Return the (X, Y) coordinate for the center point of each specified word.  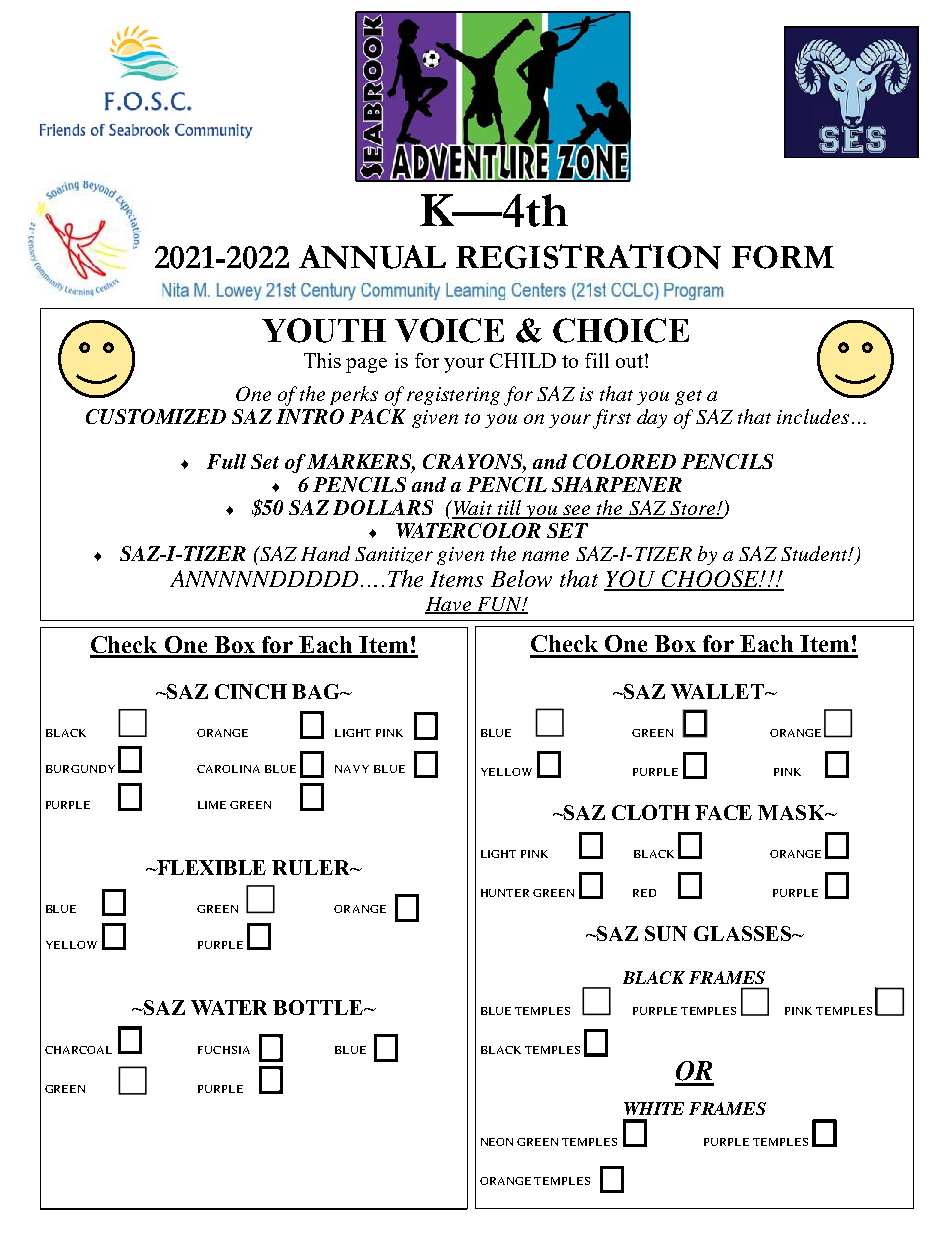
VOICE (449, 330)
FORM (783, 257)
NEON (497, 1142)
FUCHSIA (224, 1050)
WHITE (654, 1108)
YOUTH (324, 330)
